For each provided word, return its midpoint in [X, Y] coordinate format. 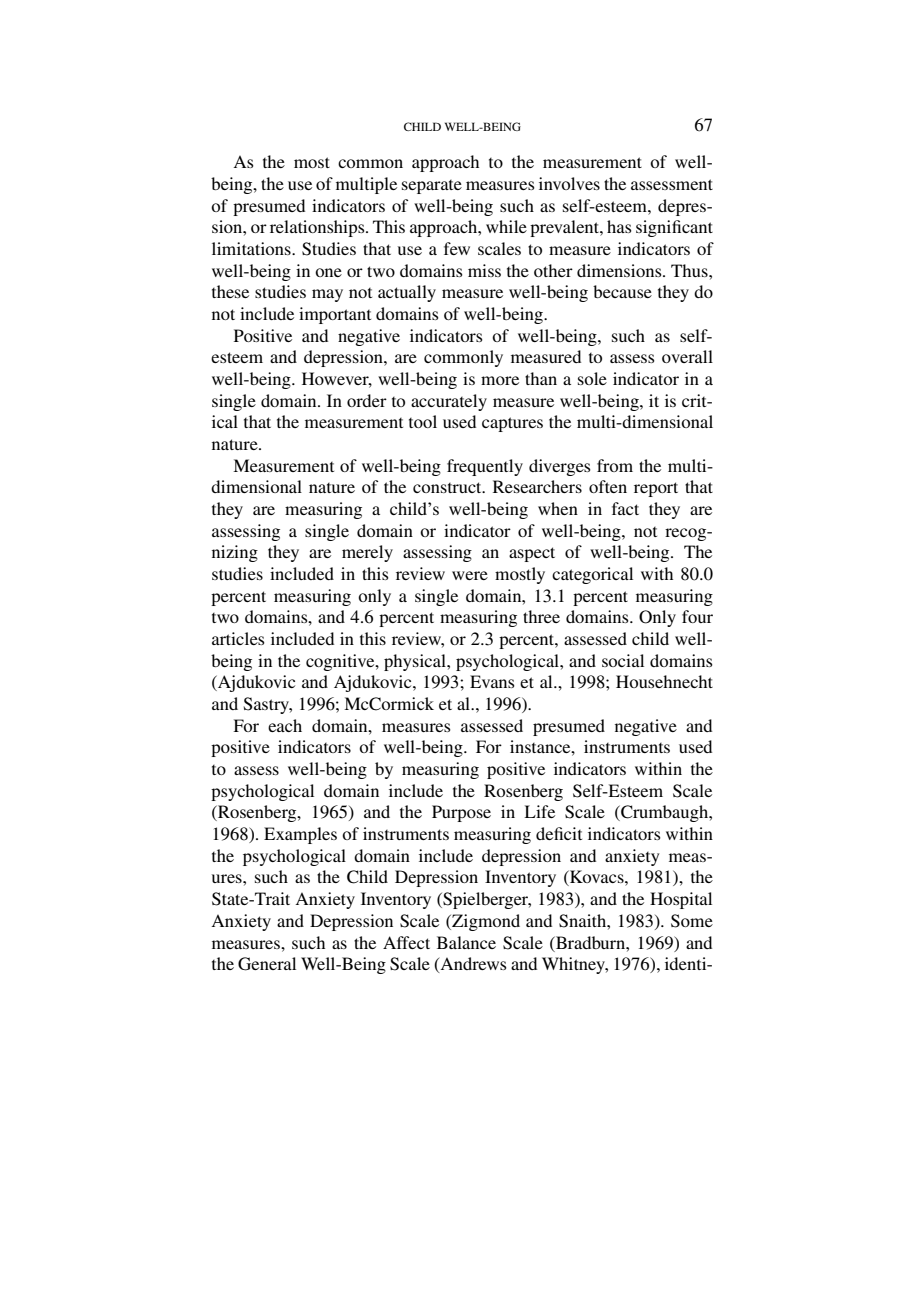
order [367, 400]
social [623, 660]
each [285, 725]
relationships [318, 228]
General [267, 964]
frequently [485, 467]
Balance [466, 942]
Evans [492, 681]
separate [432, 187]
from [615, 465]
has [619, 226]
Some [692, 921]
